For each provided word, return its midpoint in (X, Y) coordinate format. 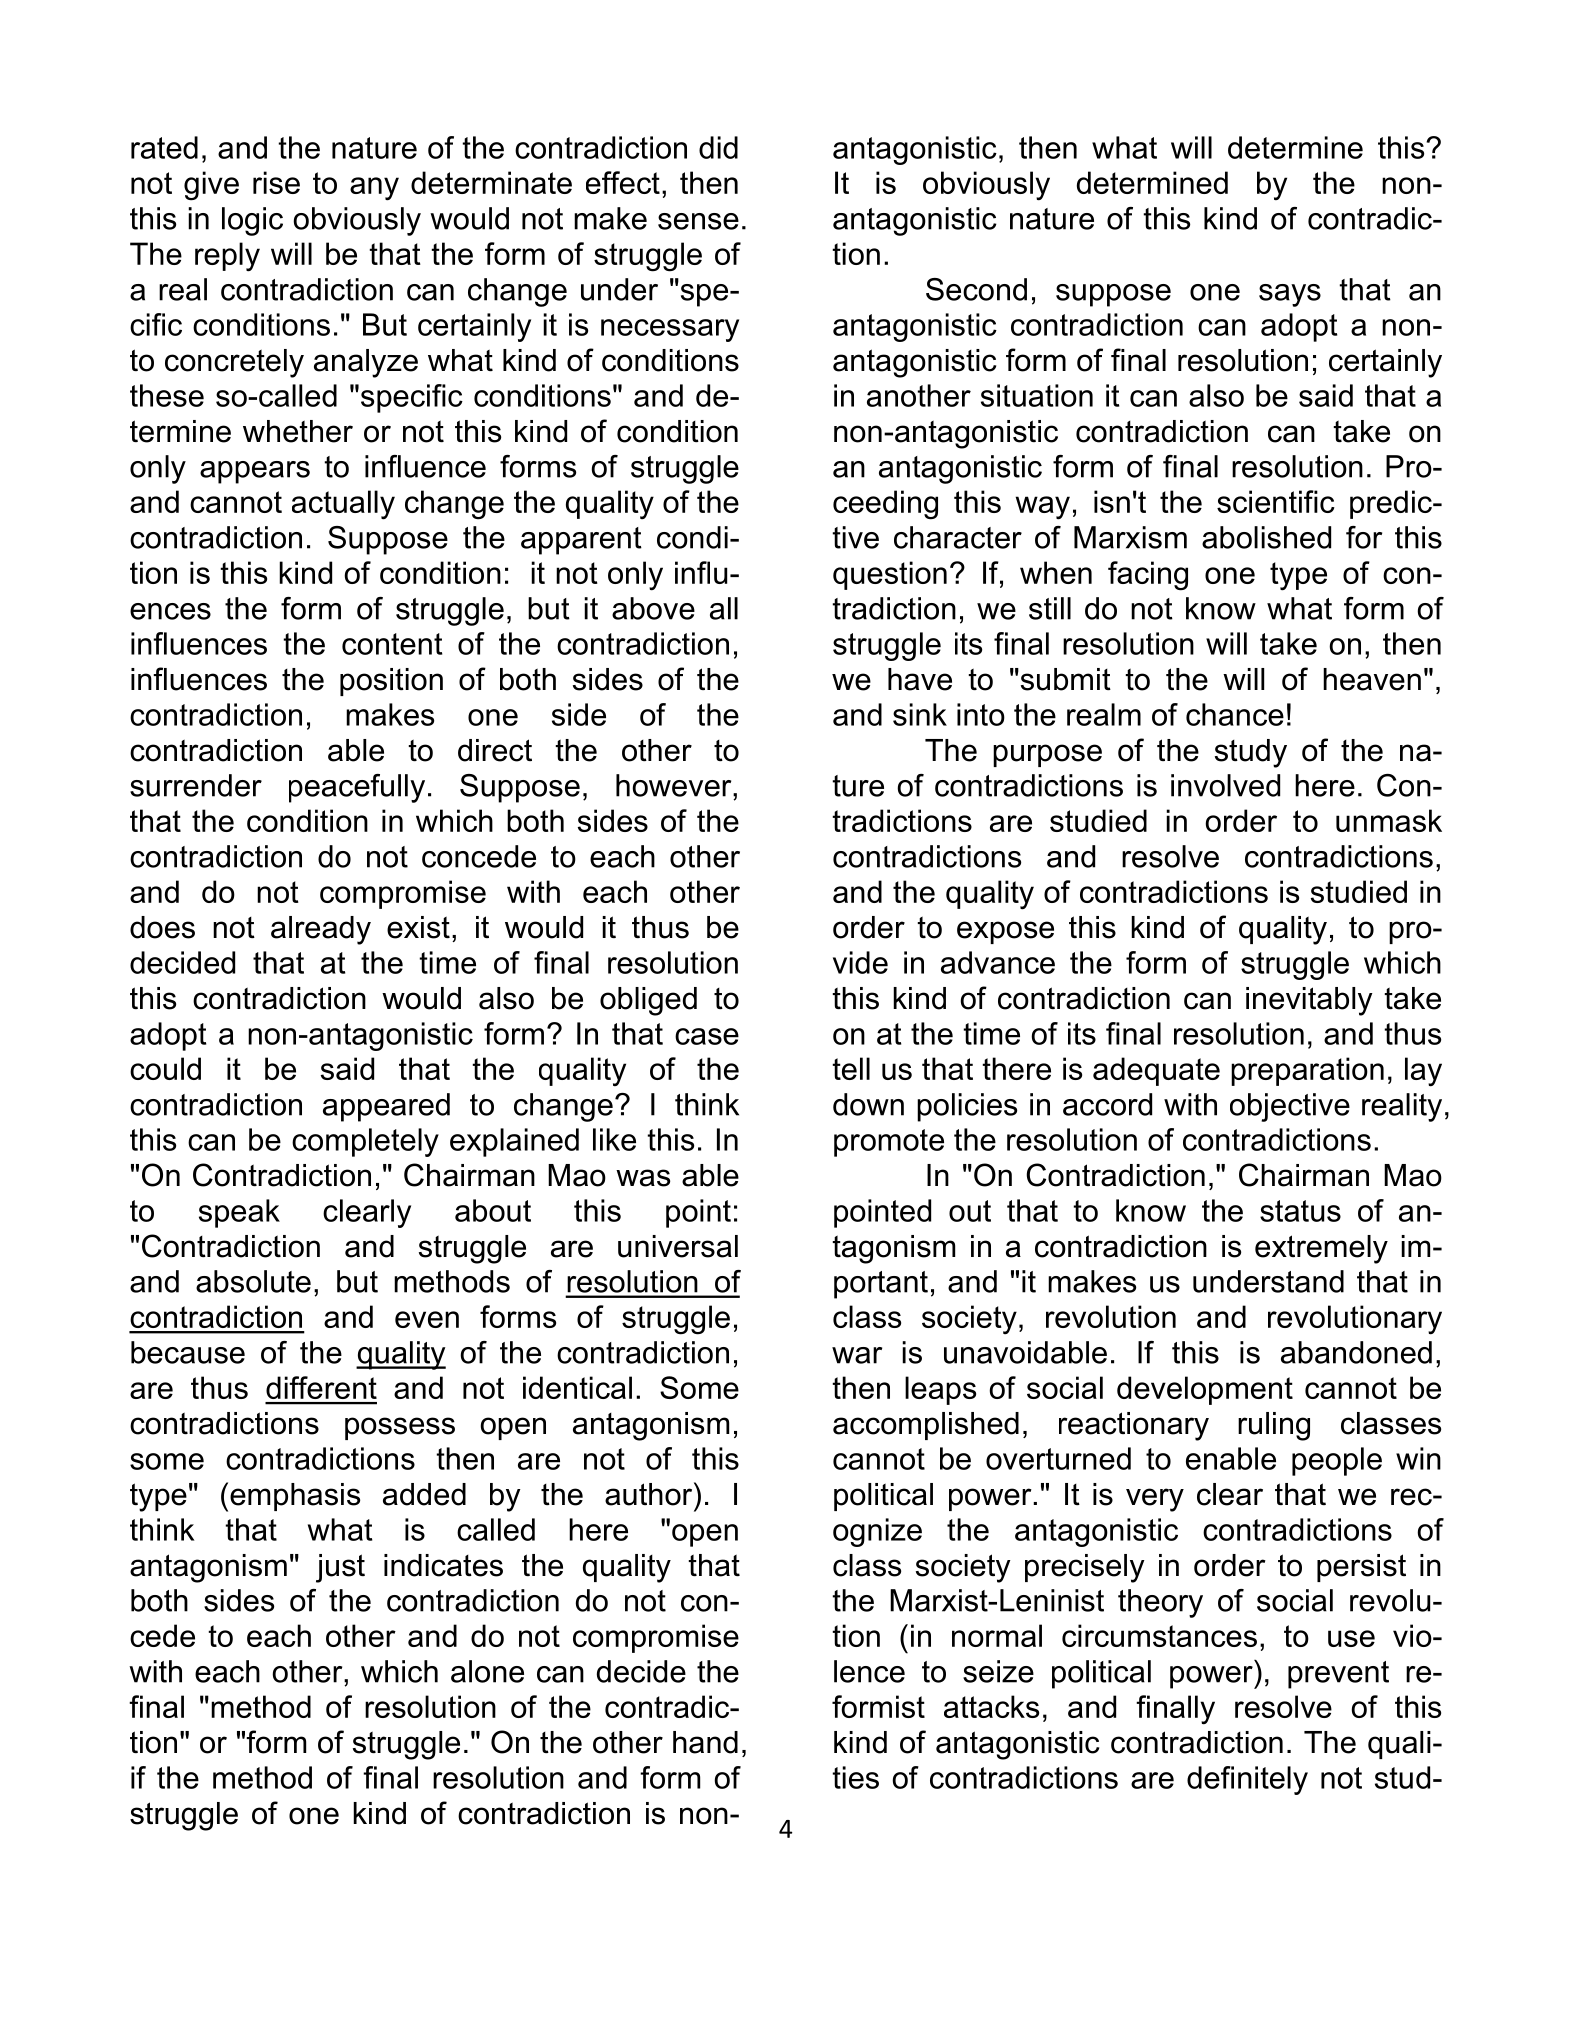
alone (487, 1671)
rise (276, 182)
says (1290, 295)
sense (698, 221)
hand (705, 1742)
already (321, 930)
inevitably (1309, 1001)
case (707, 1036)
